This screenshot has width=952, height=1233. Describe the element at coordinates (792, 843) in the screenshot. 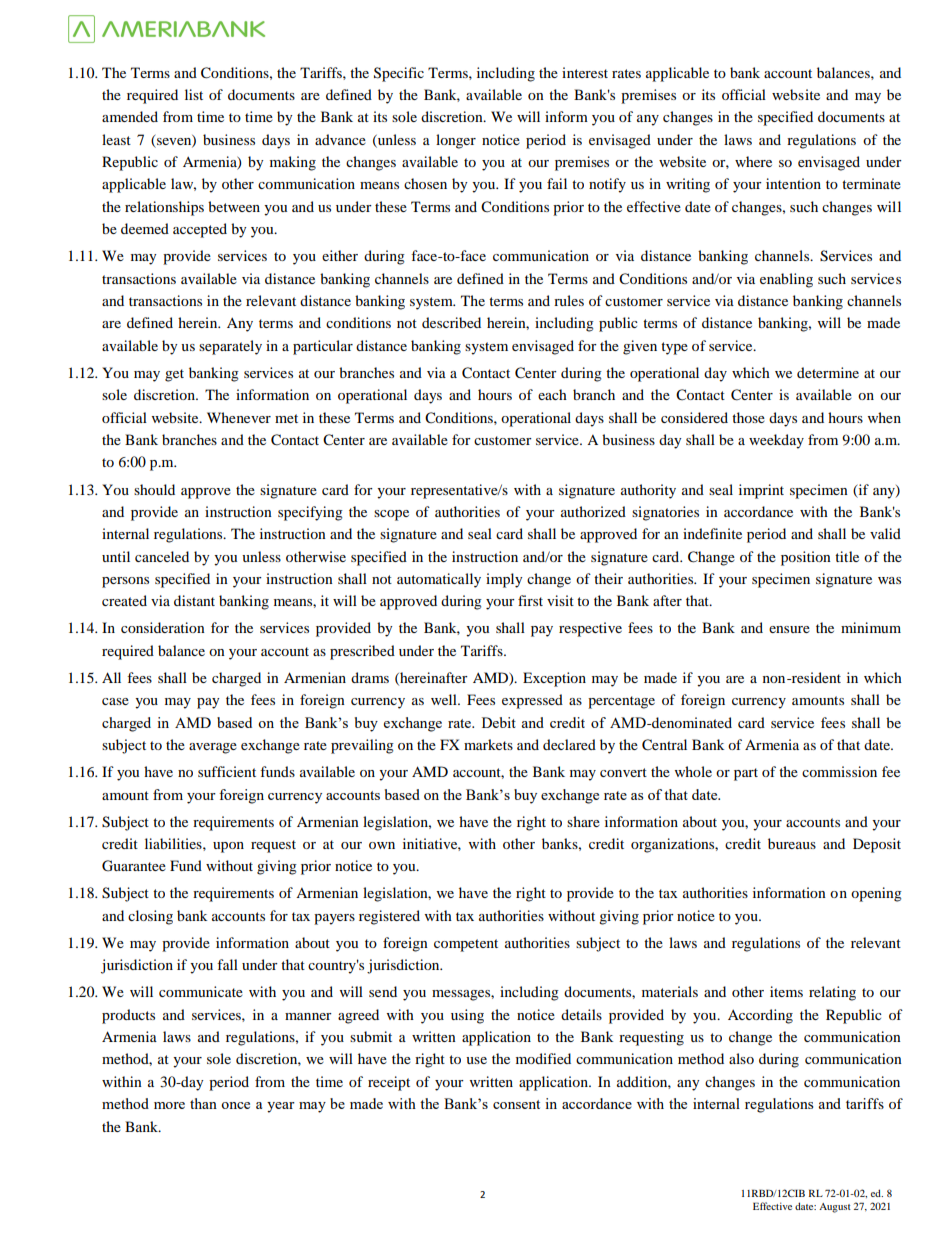

I see `bureaus` at that location.
